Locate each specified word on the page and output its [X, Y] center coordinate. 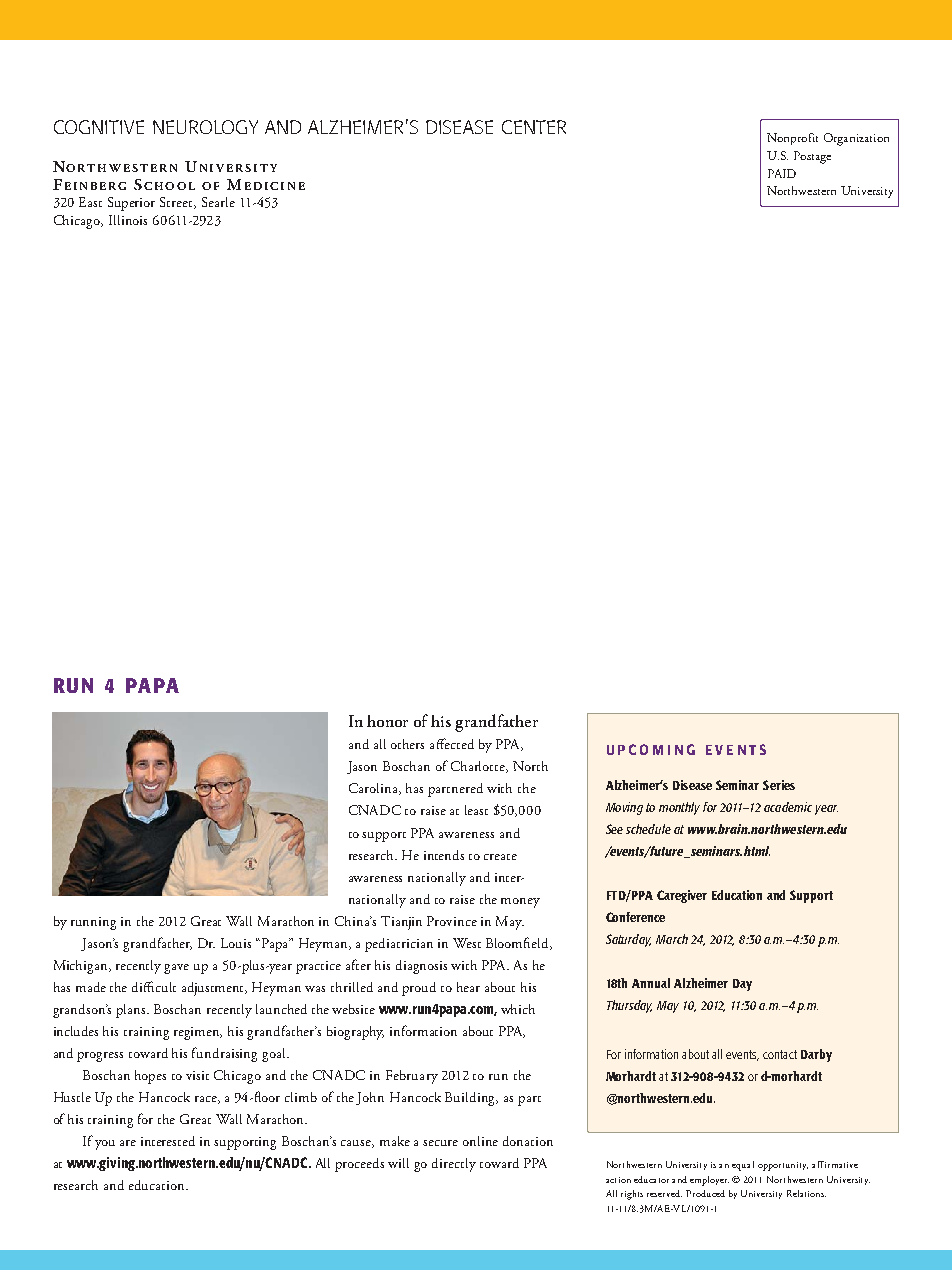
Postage [812, 157]
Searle [218, 202]
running [93, 923]
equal [743, 1166]
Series [779, 785]
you [105, 1145]
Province [452, 921]
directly [454, 1165]
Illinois [128, 220]
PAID [782, 173]
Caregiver [682, 896]
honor [387, 721]
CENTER [534, 127]
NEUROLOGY [205, 127]
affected [452, 743]
